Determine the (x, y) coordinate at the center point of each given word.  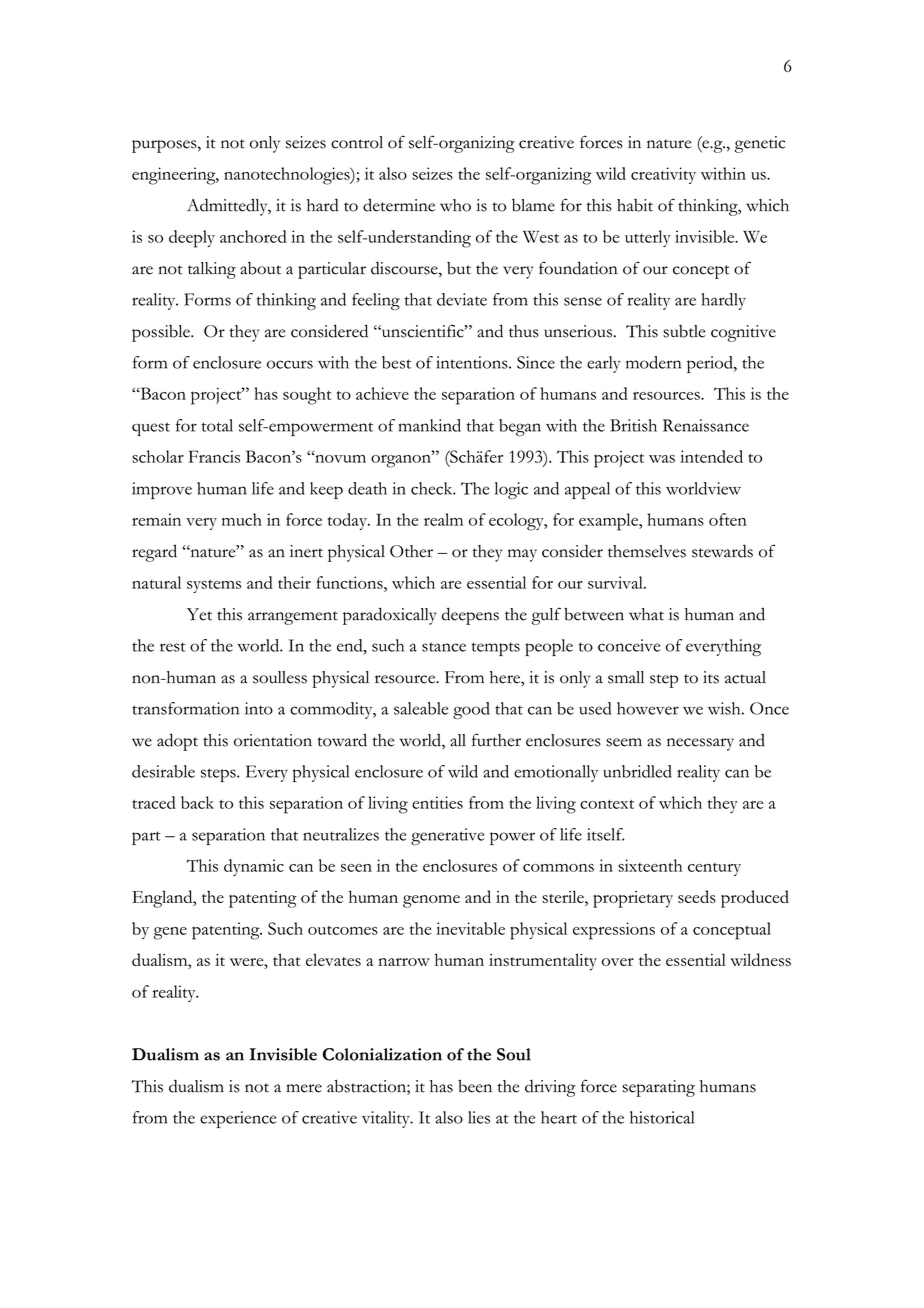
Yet (199, 614)
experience (238, 1119)
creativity (663, 175)
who (455, 205)
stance (444, 647)
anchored (253, 236)
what (646, 614)
